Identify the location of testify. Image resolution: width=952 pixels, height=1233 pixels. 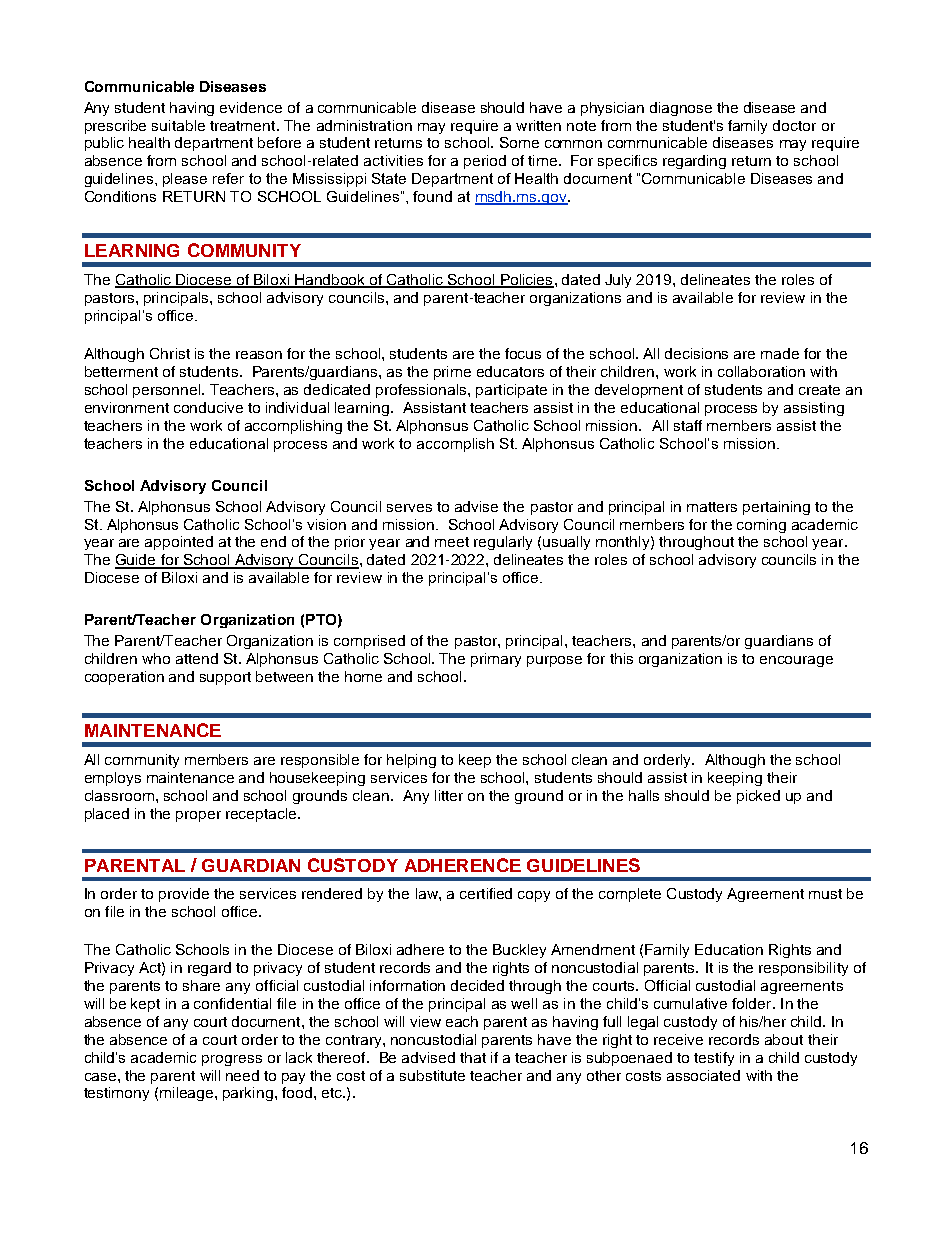
(714, 1059).
